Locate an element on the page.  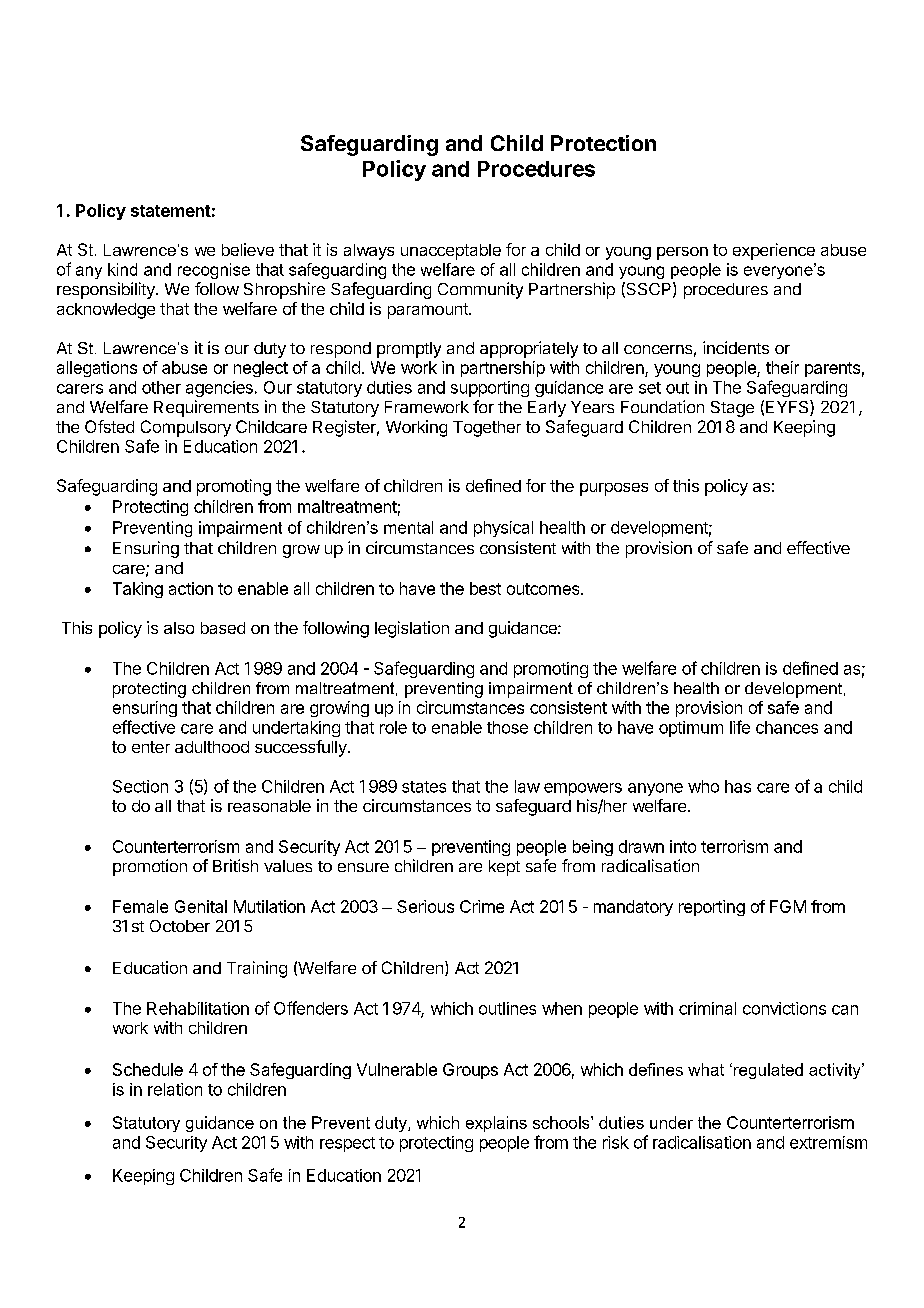
Stage is located at coordinates (732, 409).
